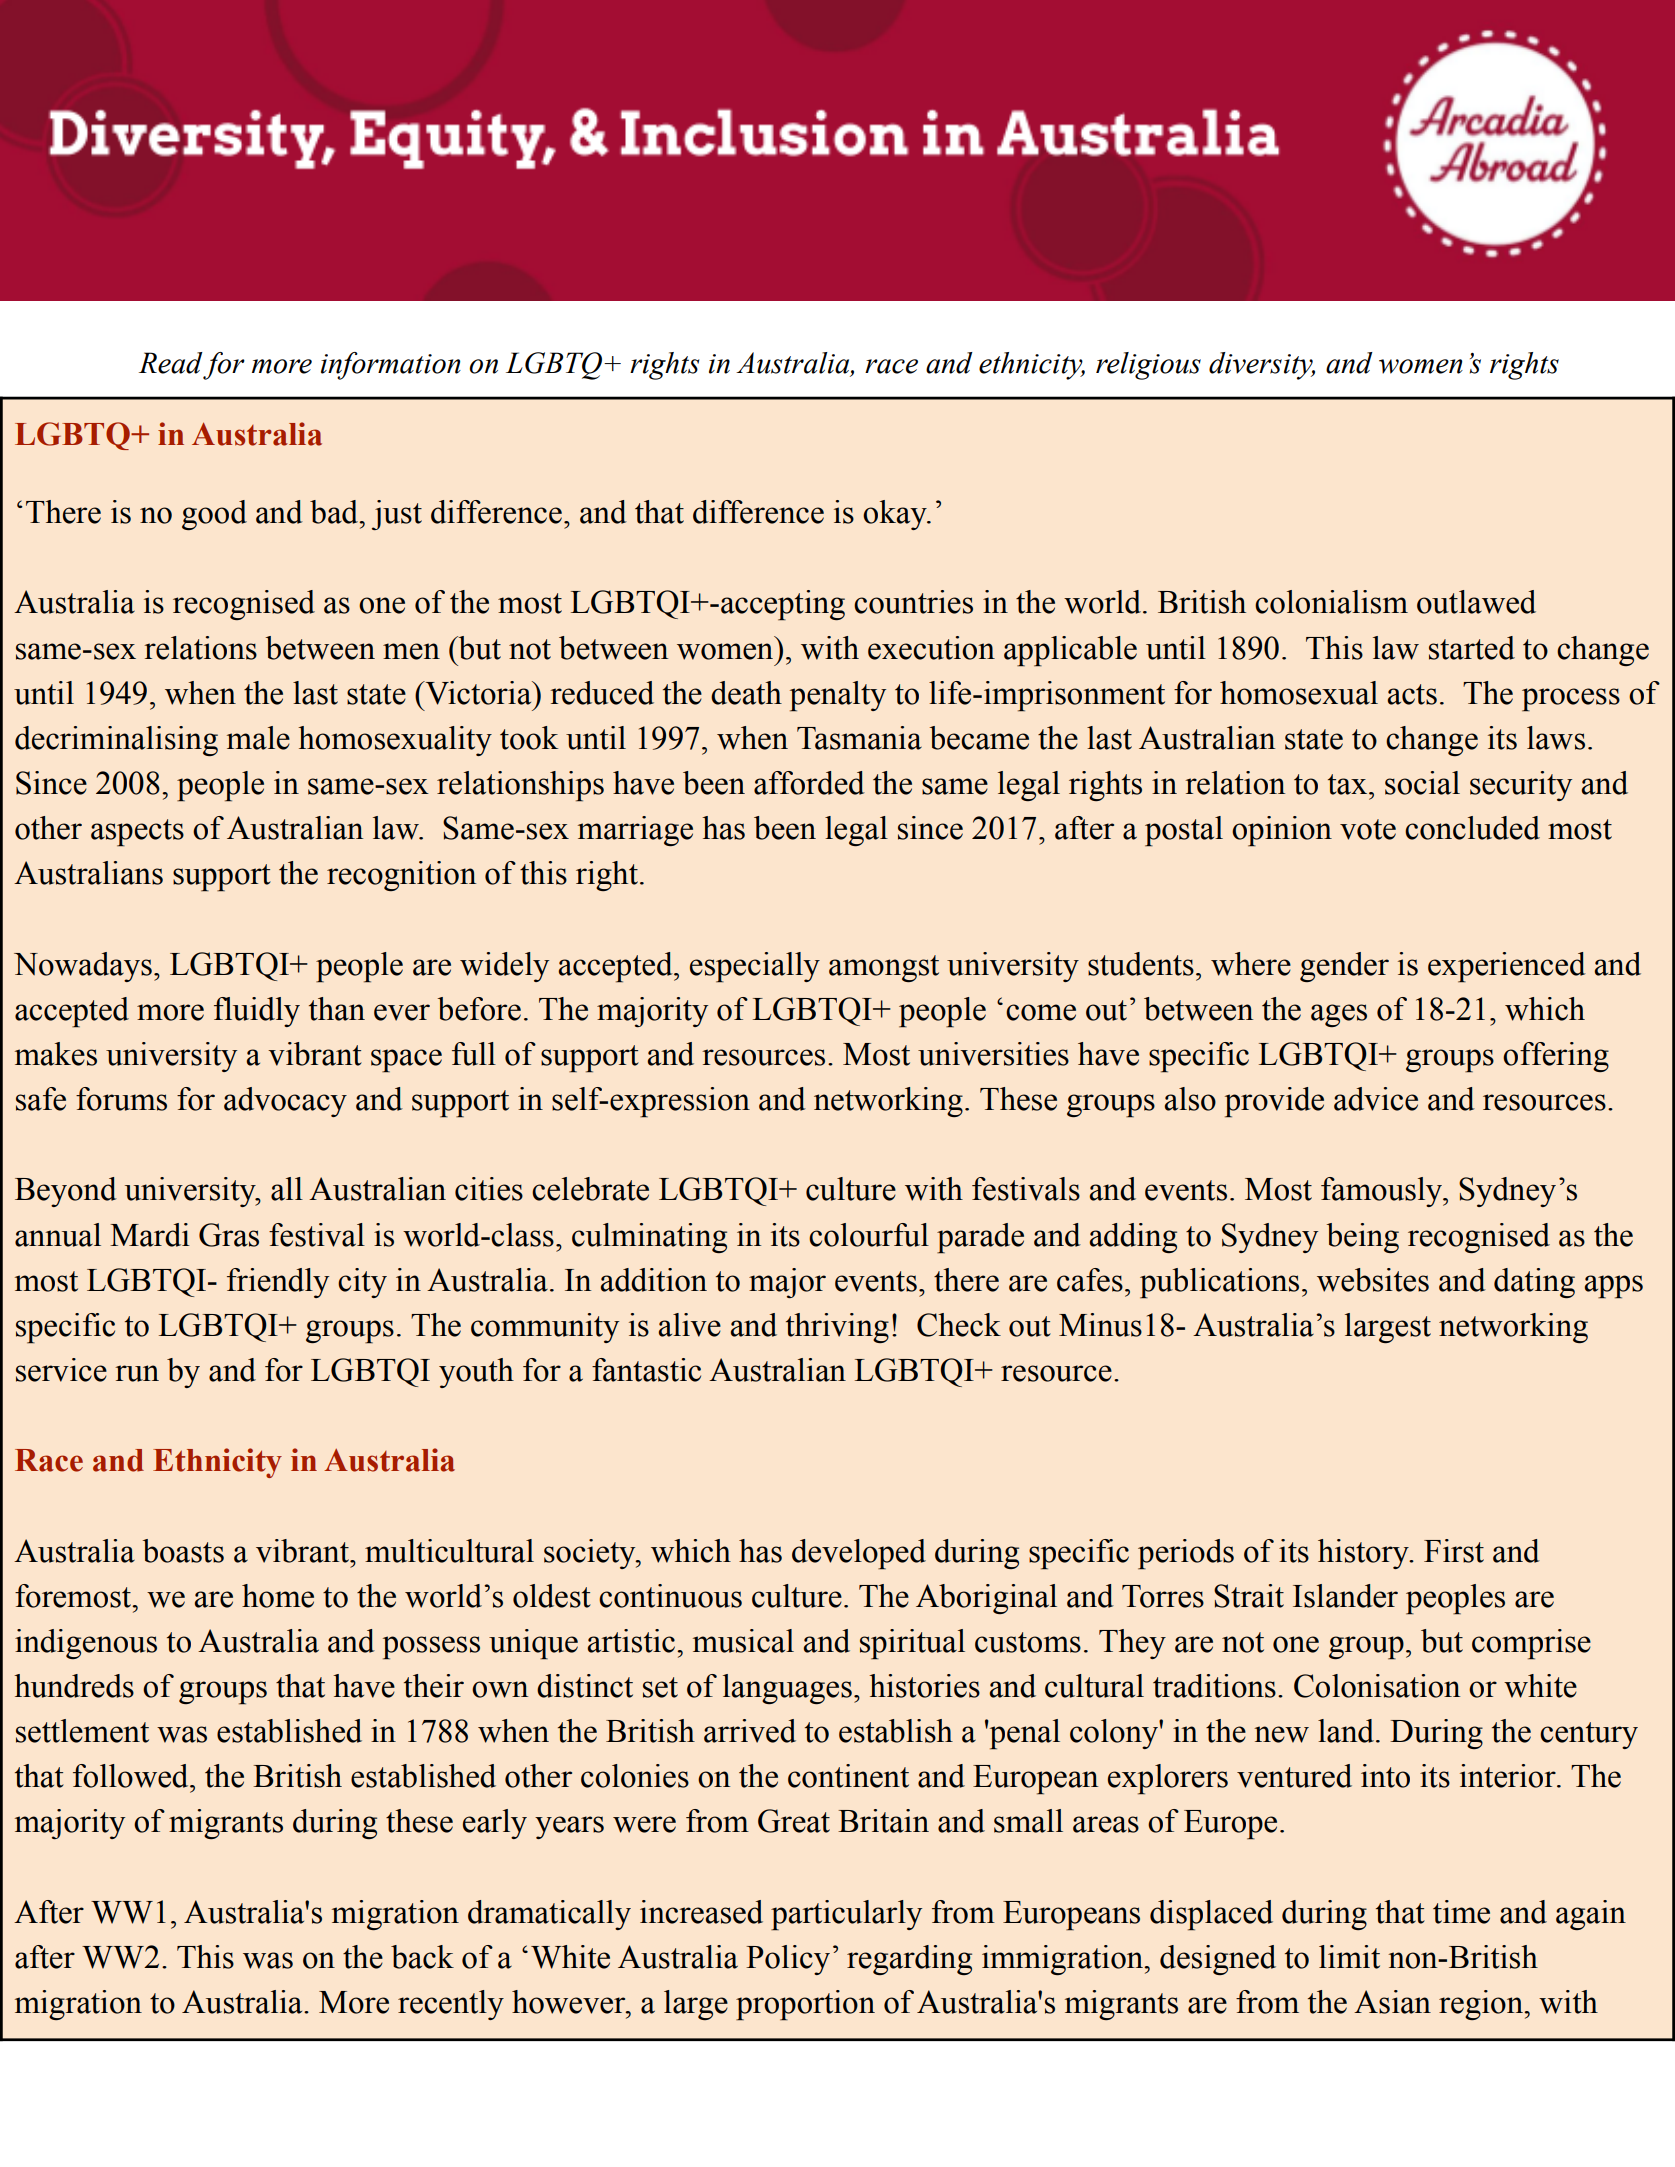 This document has width=1675, height=2167. I want to click on religious, so click(1148, 366).
